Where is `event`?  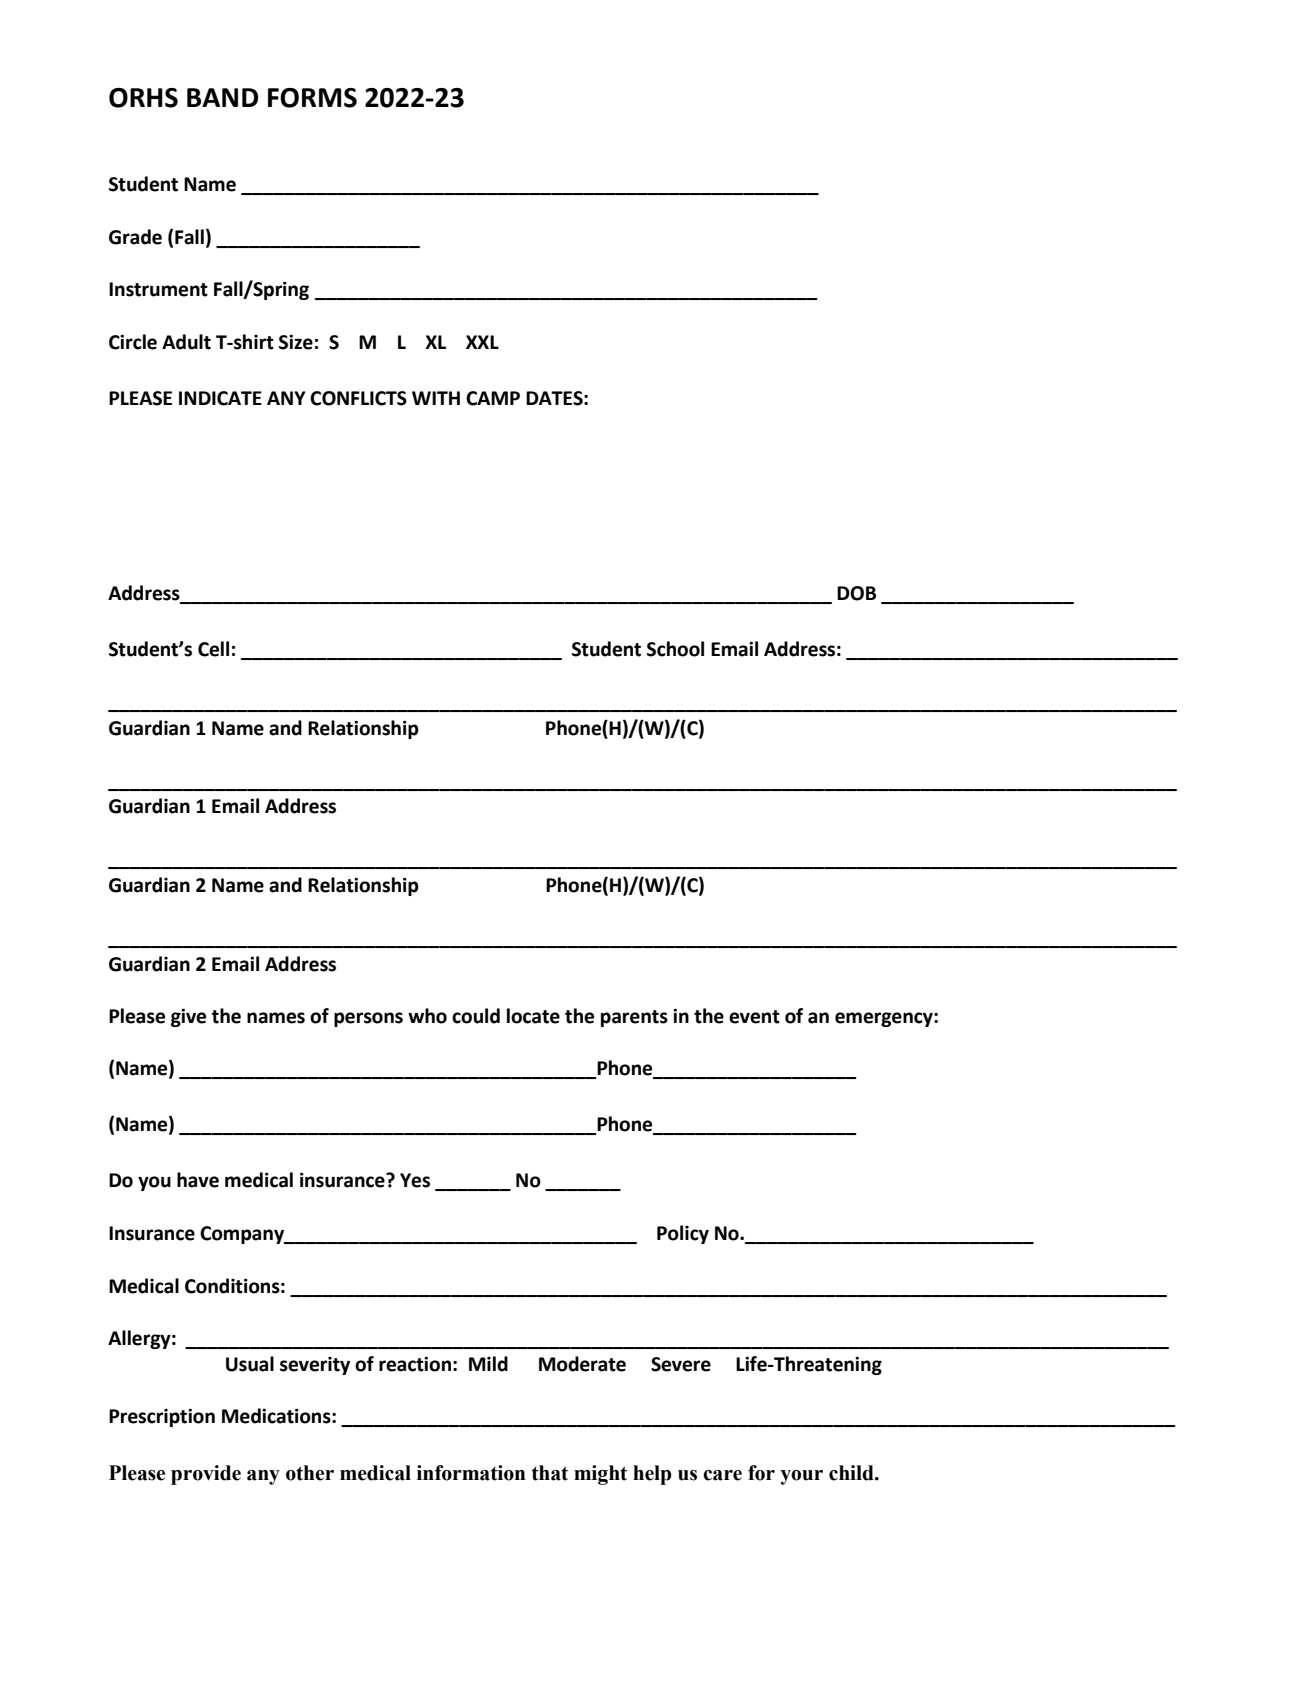
event is located at coordinates (754, 1017).
